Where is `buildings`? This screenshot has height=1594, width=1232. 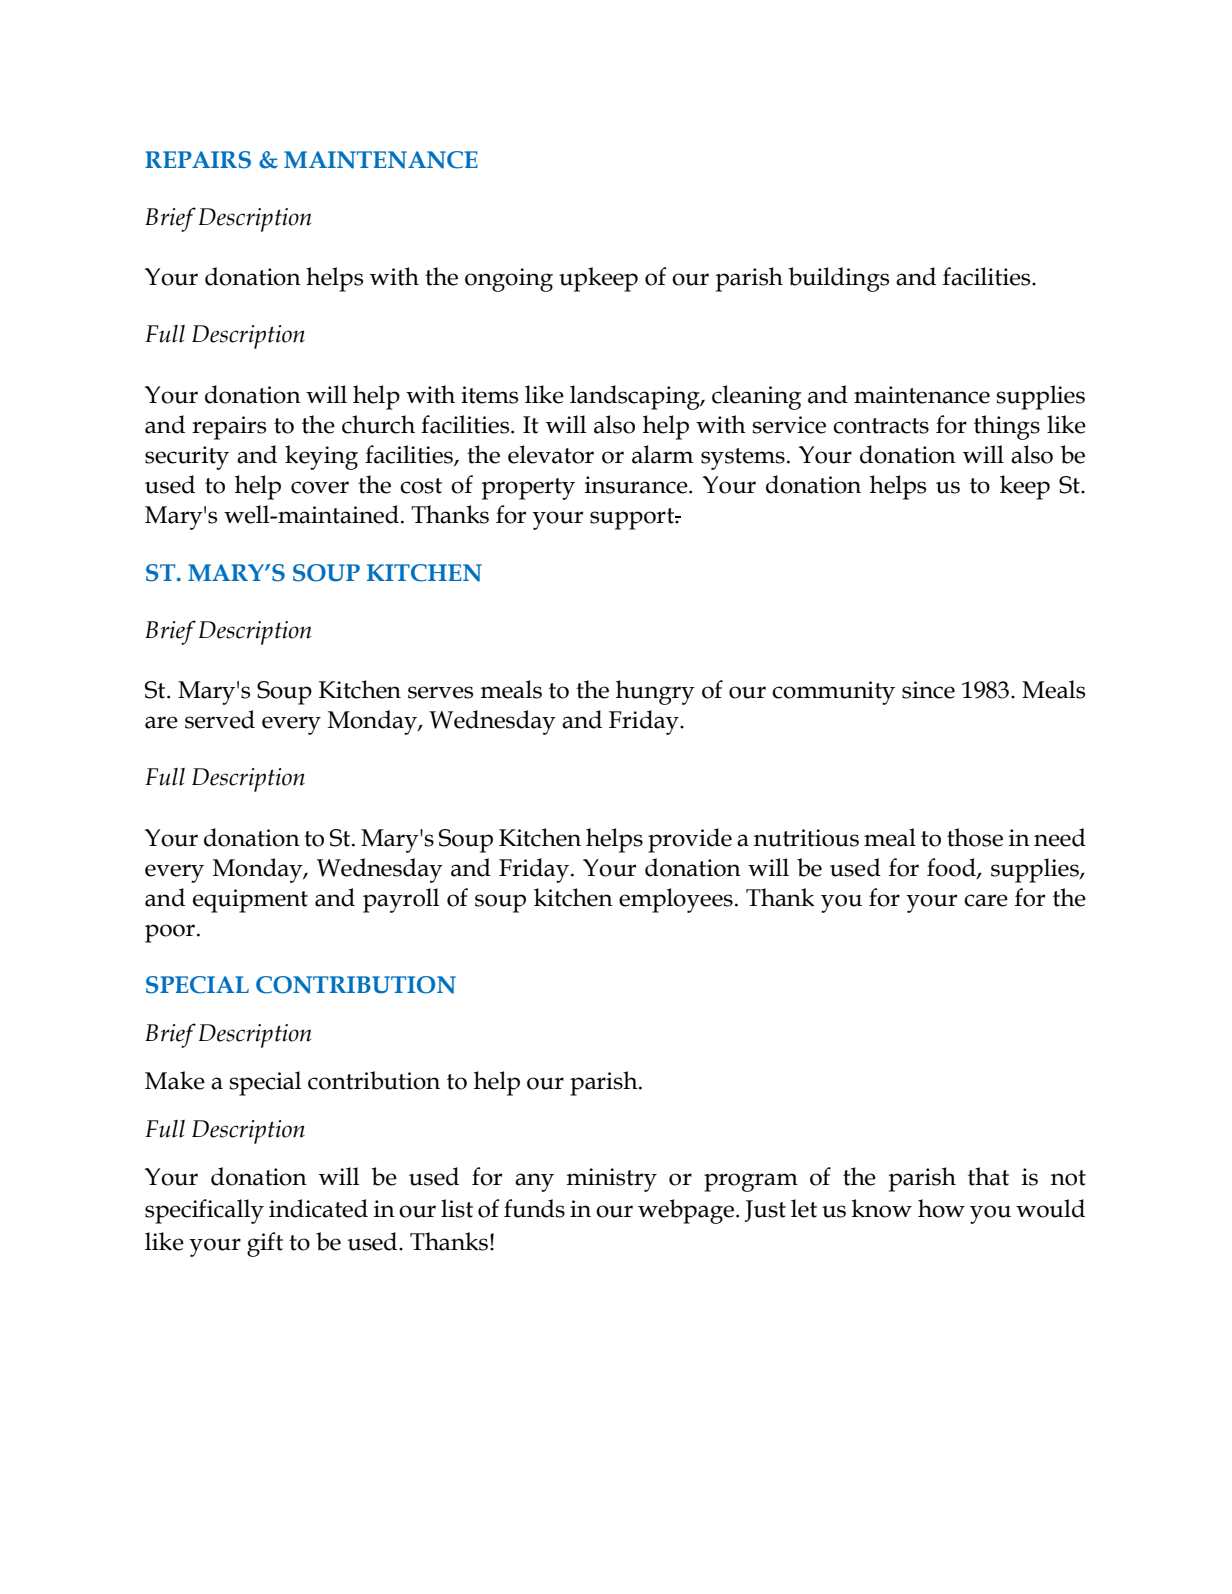
buildings is located at coordinates (839, 279).
